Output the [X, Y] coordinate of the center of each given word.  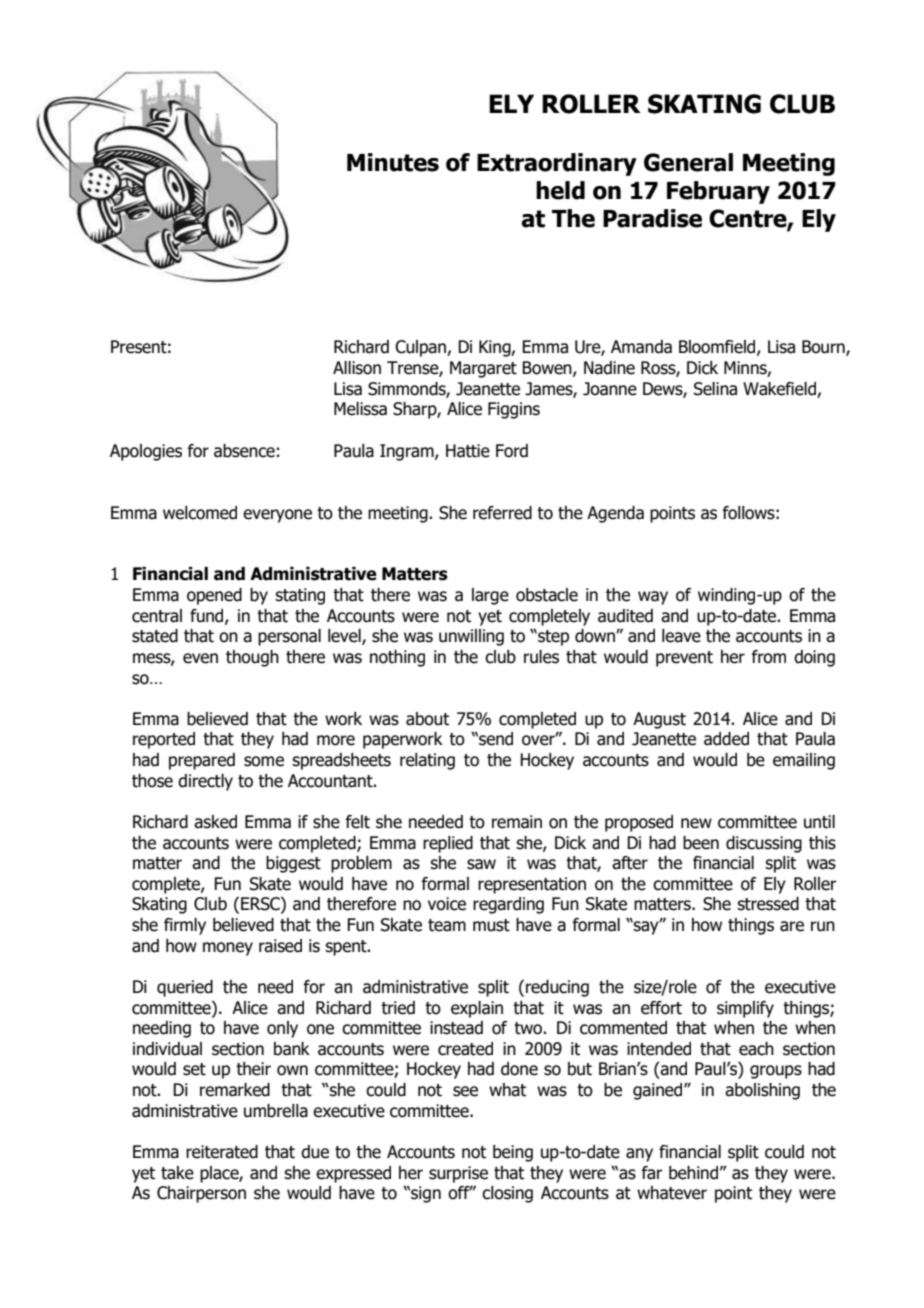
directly [205, 782]
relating [427, 761]
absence [244, 451]
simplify [745, 1009]
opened [214, 596]
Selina [715, 389]
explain [477, 1009]
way [653, 598]
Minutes [393, 162]
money [228, 949]
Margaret [483, 369]
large [490, 596]
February [718, 192]
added [726, 739]
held [560, 190]
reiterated [222, 1152]
